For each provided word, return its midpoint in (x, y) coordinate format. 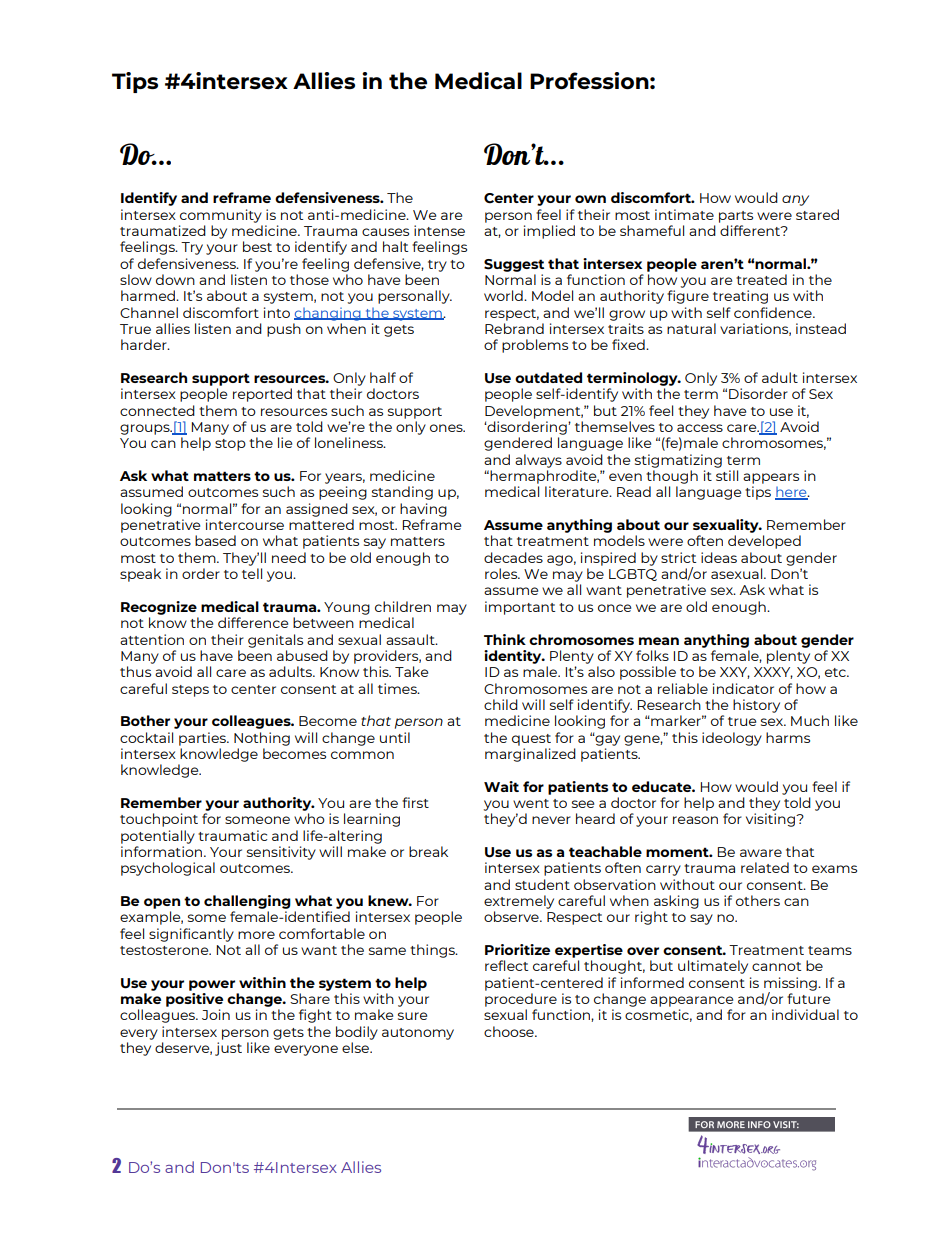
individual (805, 1014)
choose (510, 1031)
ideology (732, 739)
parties (203, 739)
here (792, 493)
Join (216, 1014)
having (423, 510)
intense (439, 230)
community (221, 216)
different (751, 230)
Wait (501, 786)
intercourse (245, 524)
